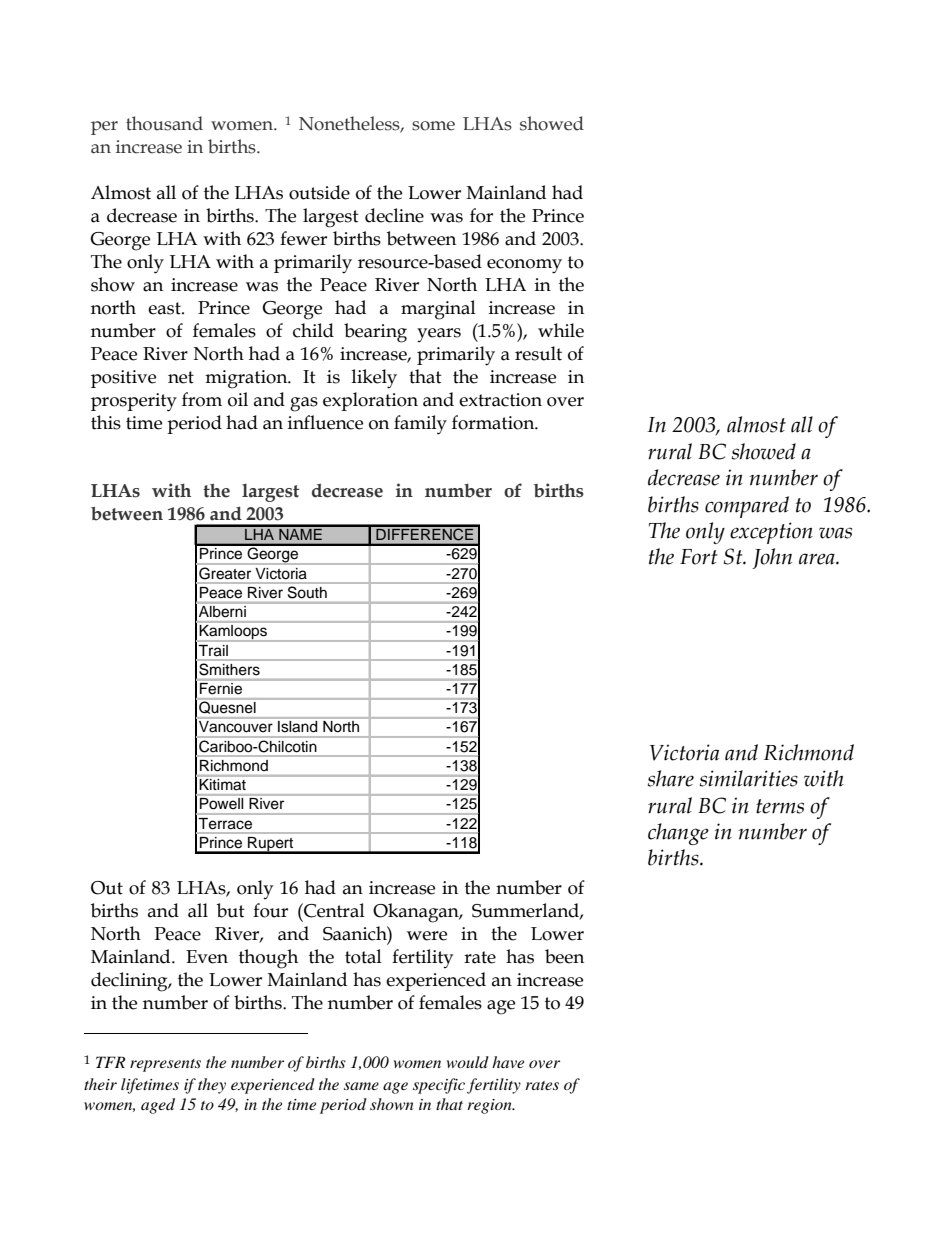  What do you see at coordinates (433, 126) in the screenshot?
I see `some` at bounding box center [433, 126].
